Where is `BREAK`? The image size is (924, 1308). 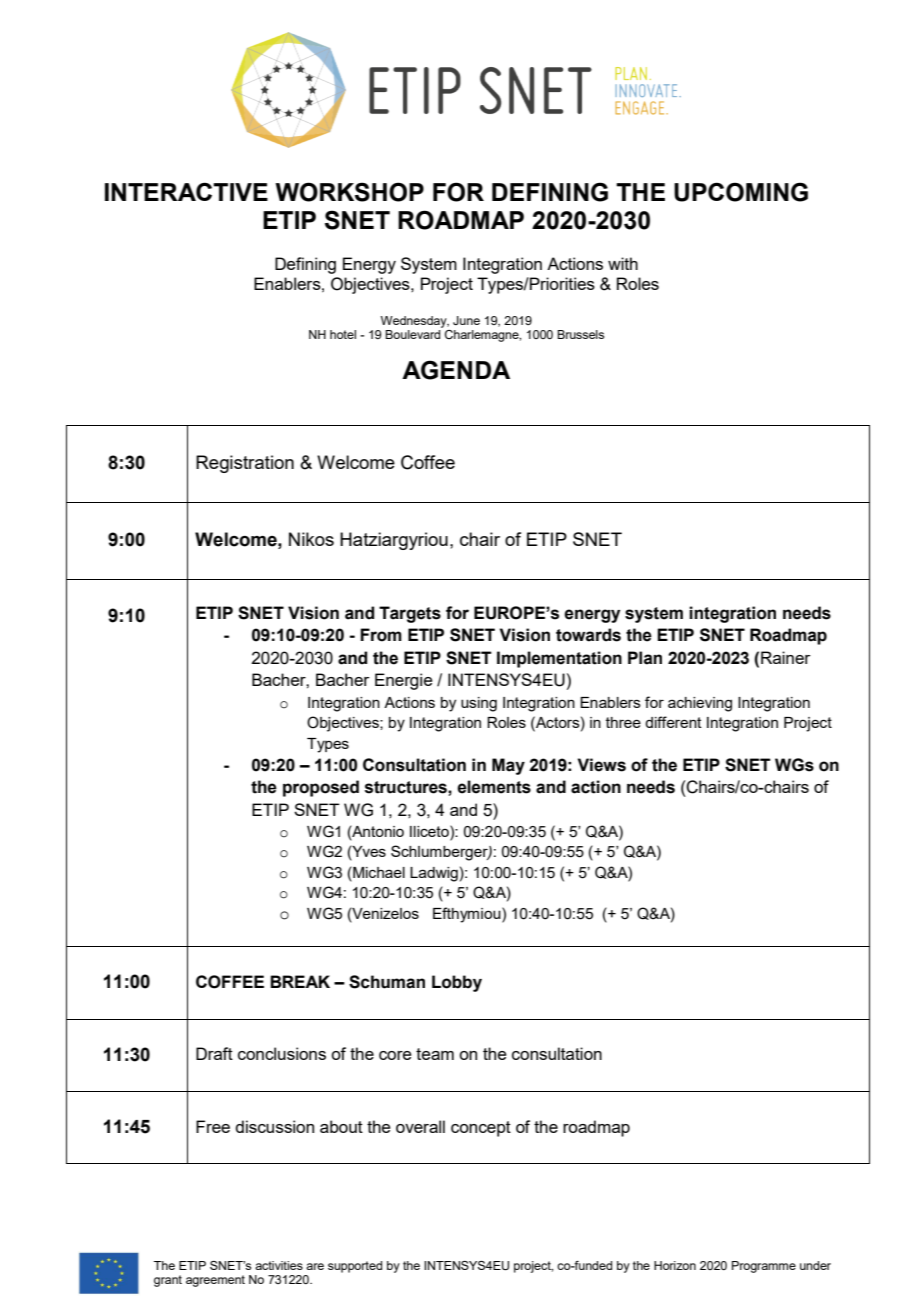
BREAK is located at coordinates (300, 981).
